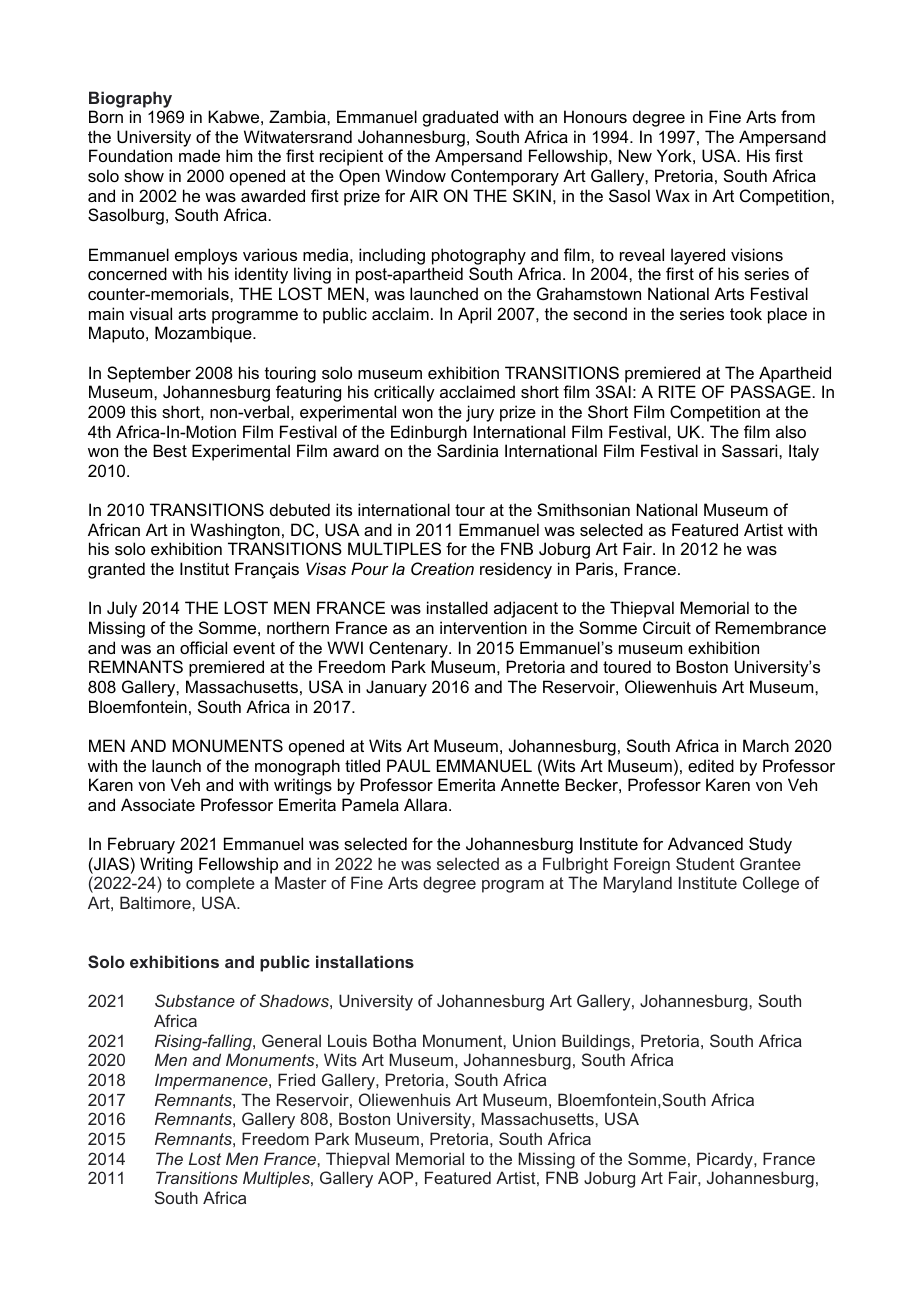 The height and width of the screenshot is (1308, 924). What do you see at coordinates (394, 1040) in the screenshot?
I see `Botha` at bounding box center [394, 1040].
